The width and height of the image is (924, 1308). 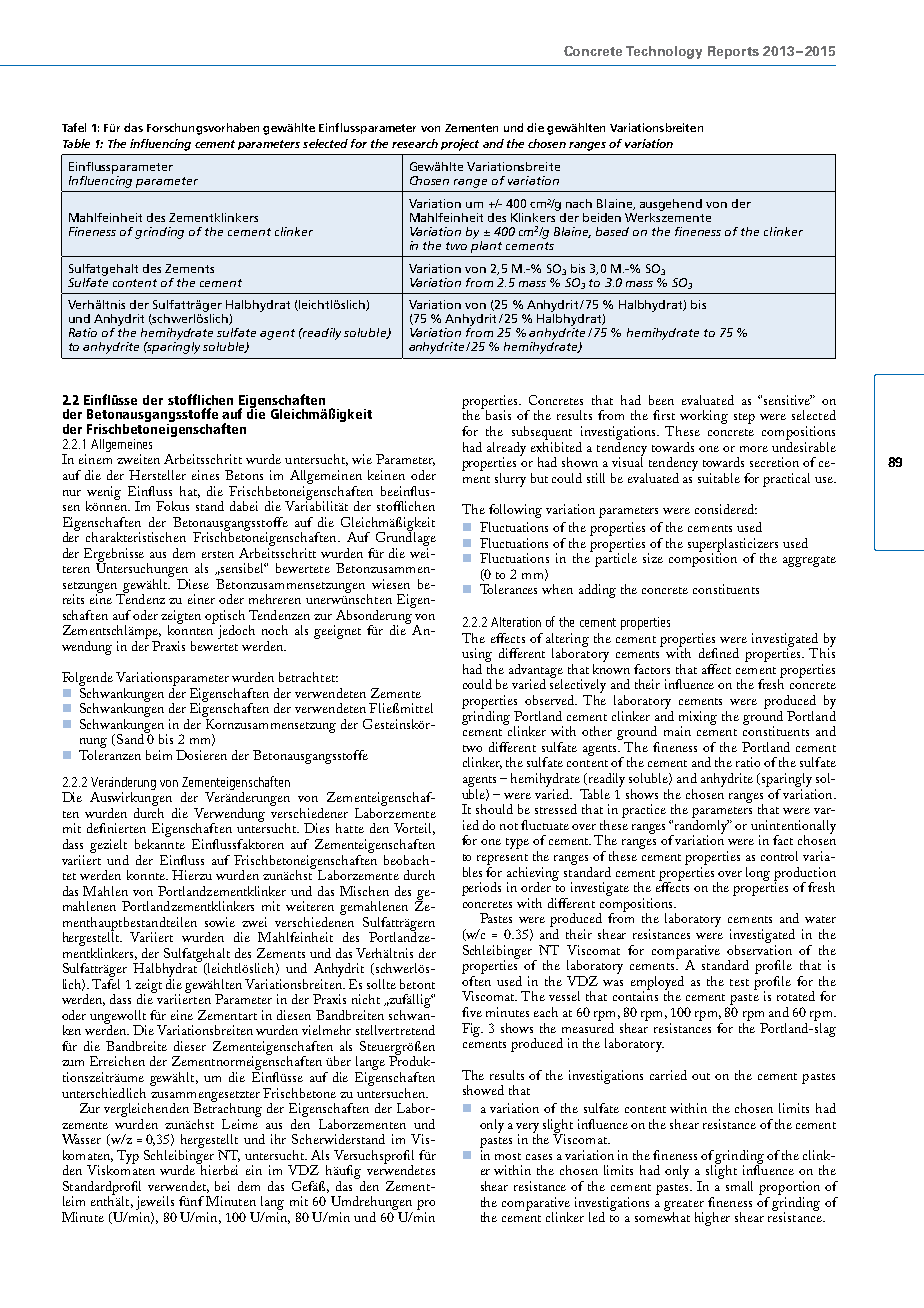 What do you see at coordinates (758, 874) in the image?
I see `long` at bounding box center [758, 874].
